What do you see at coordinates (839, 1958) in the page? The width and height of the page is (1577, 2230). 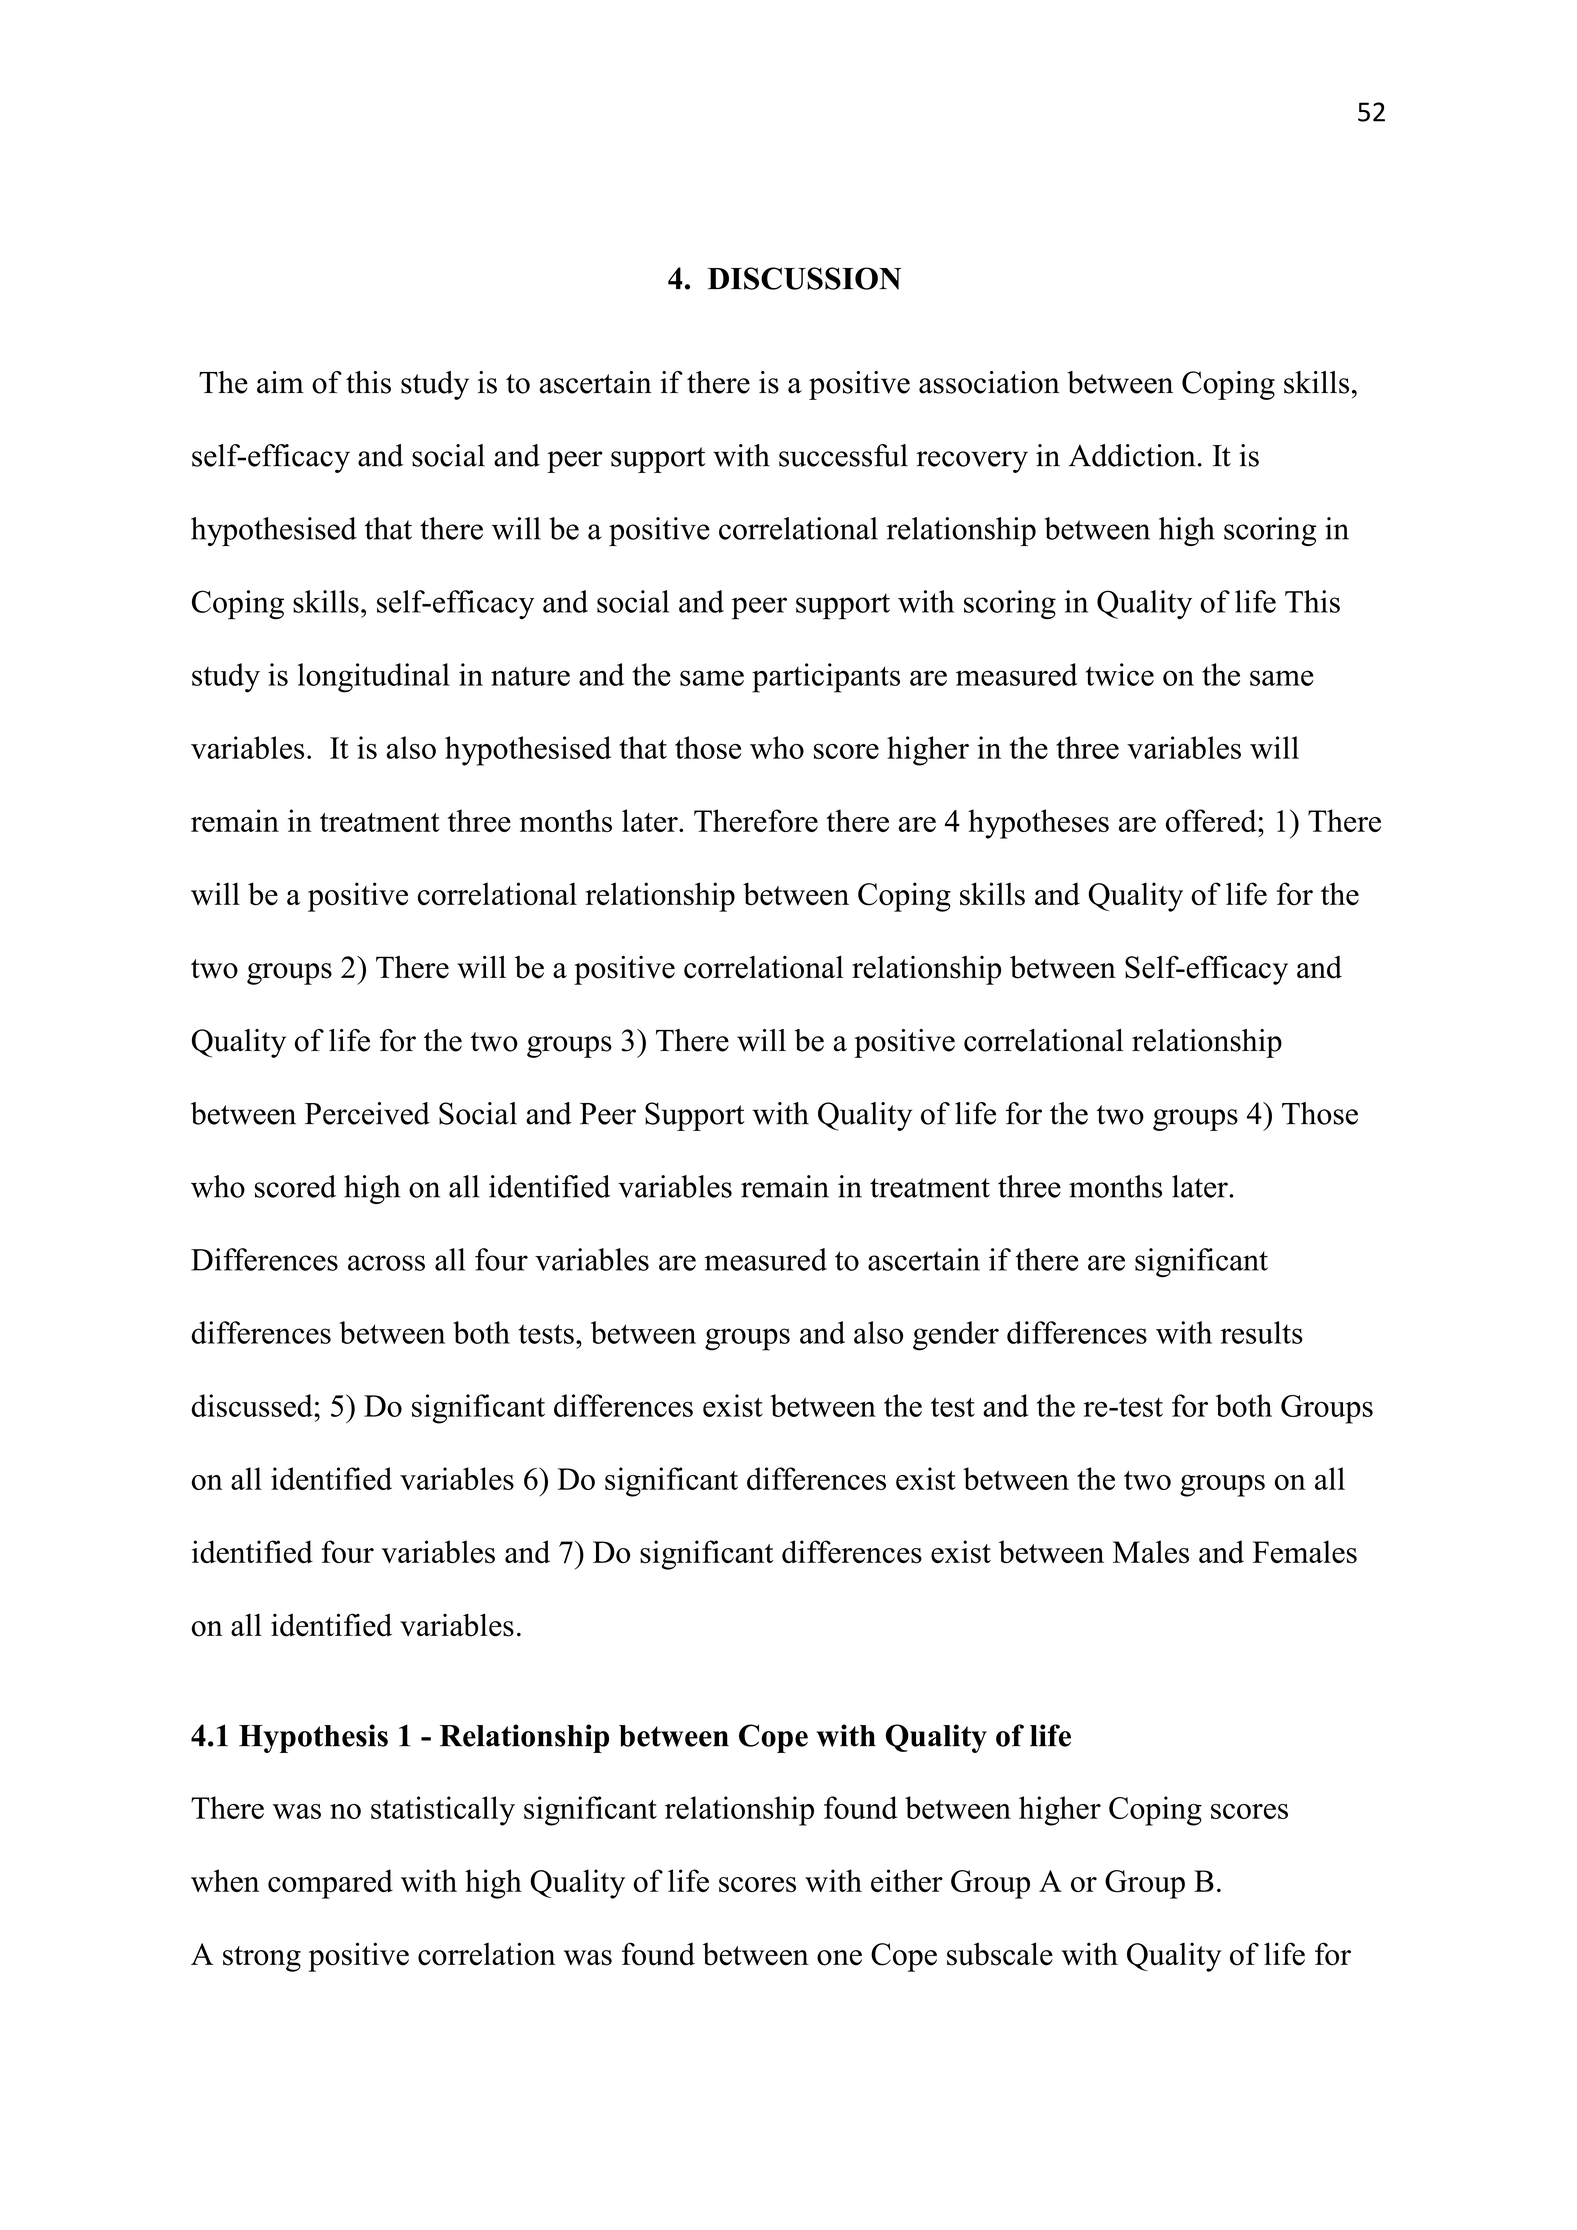 I see `one` at bounding box center [839, 1958].
